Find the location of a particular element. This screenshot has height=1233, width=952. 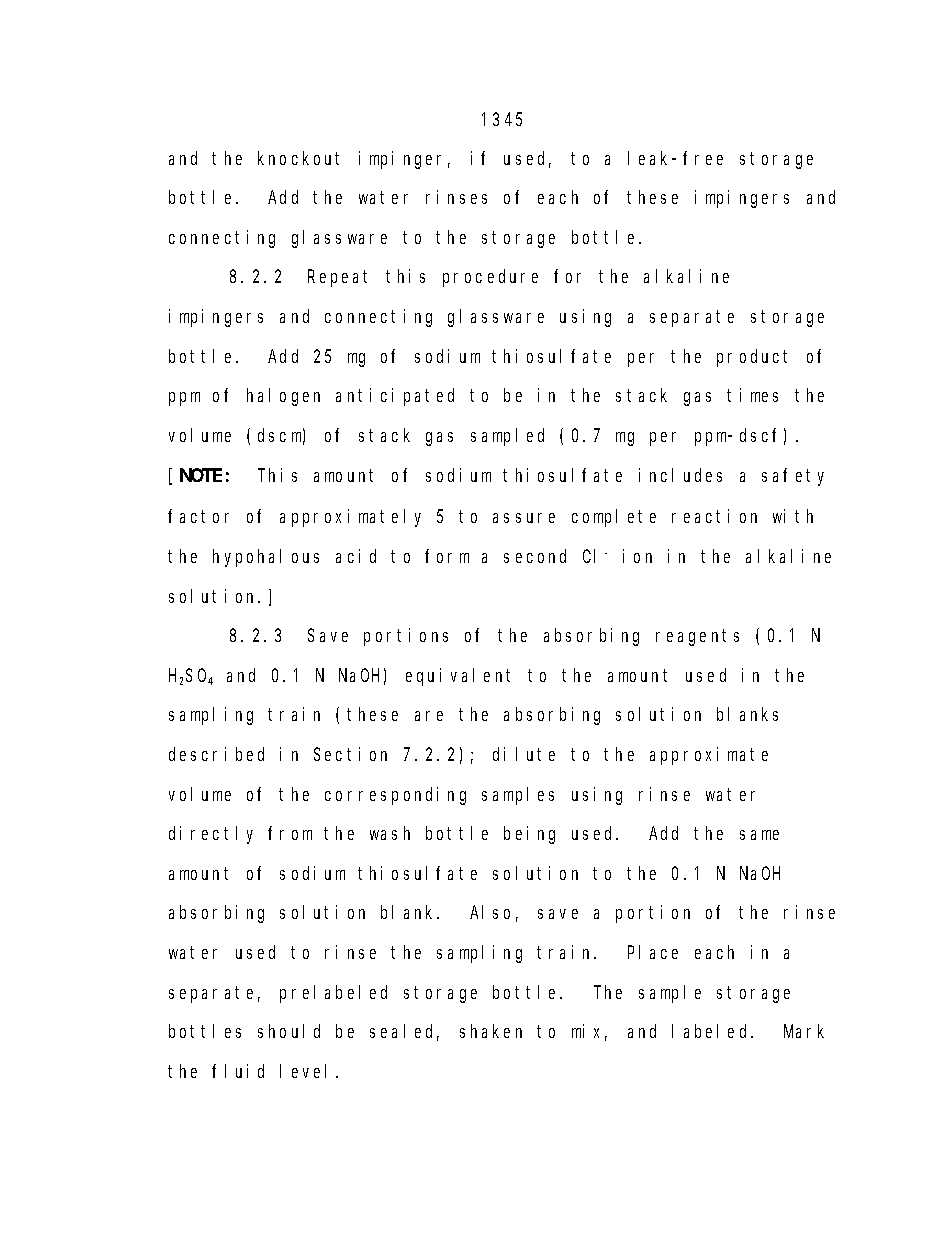

reagents is located at coordinates (697, 638).
